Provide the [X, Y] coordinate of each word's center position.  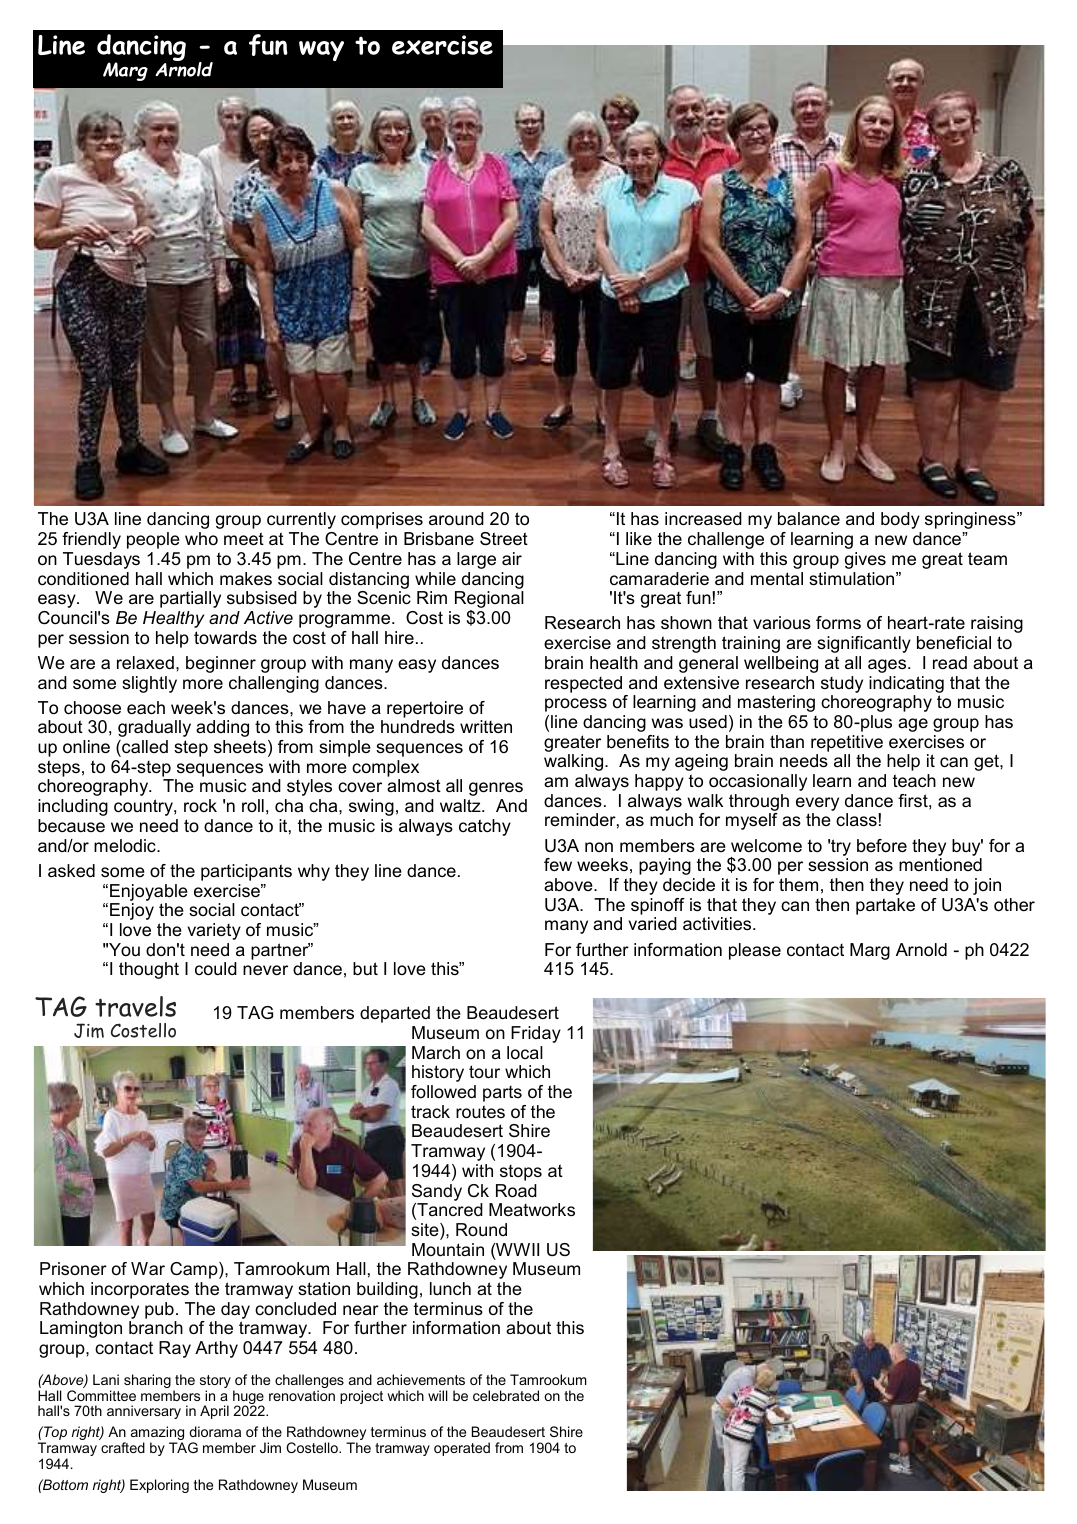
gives [865, 560]
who [201, 538]
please [755, 951]
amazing [157, 1434]
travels [135, 1006]
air [512, 558]
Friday [536, 1034]
